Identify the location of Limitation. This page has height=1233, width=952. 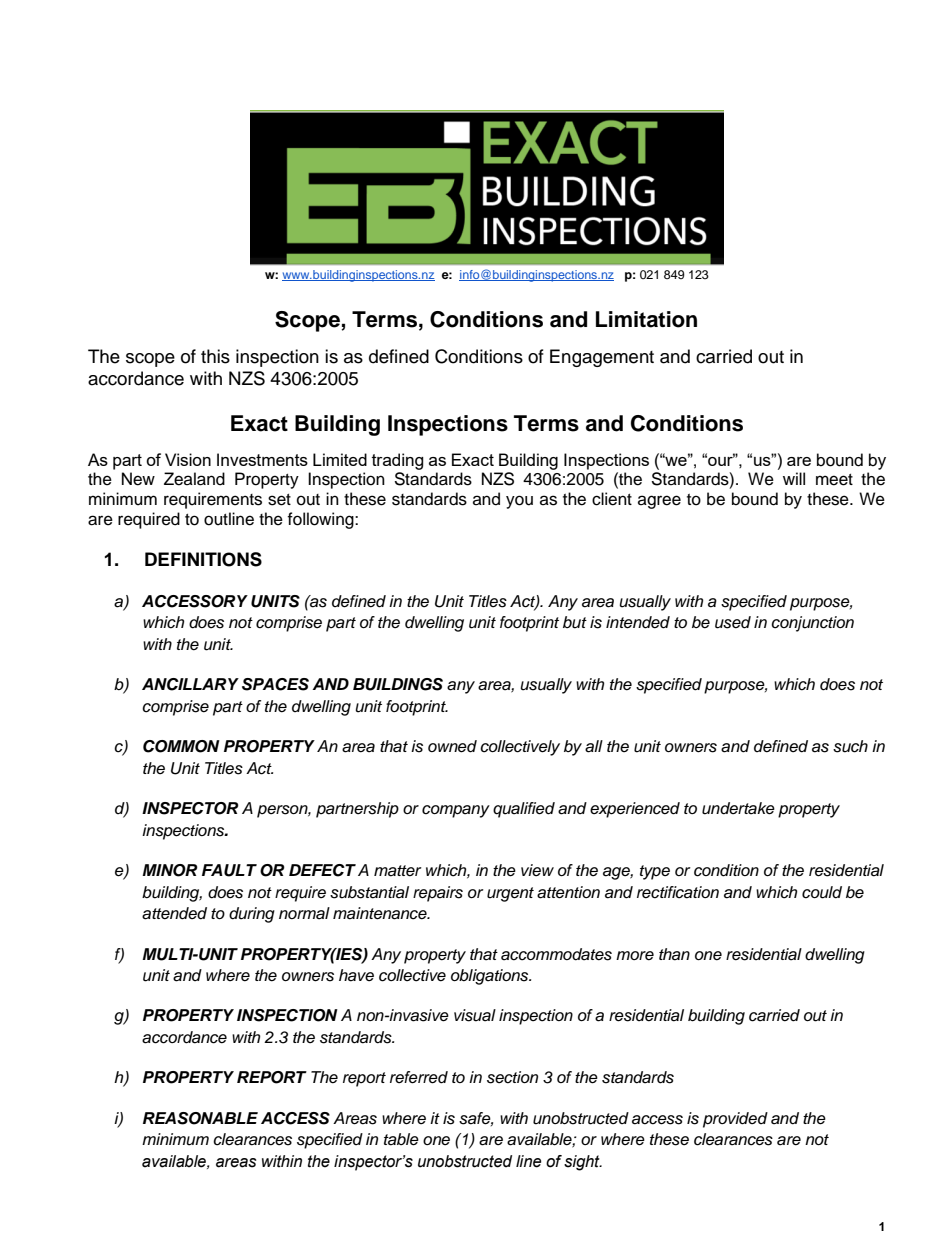
(646, 319).
